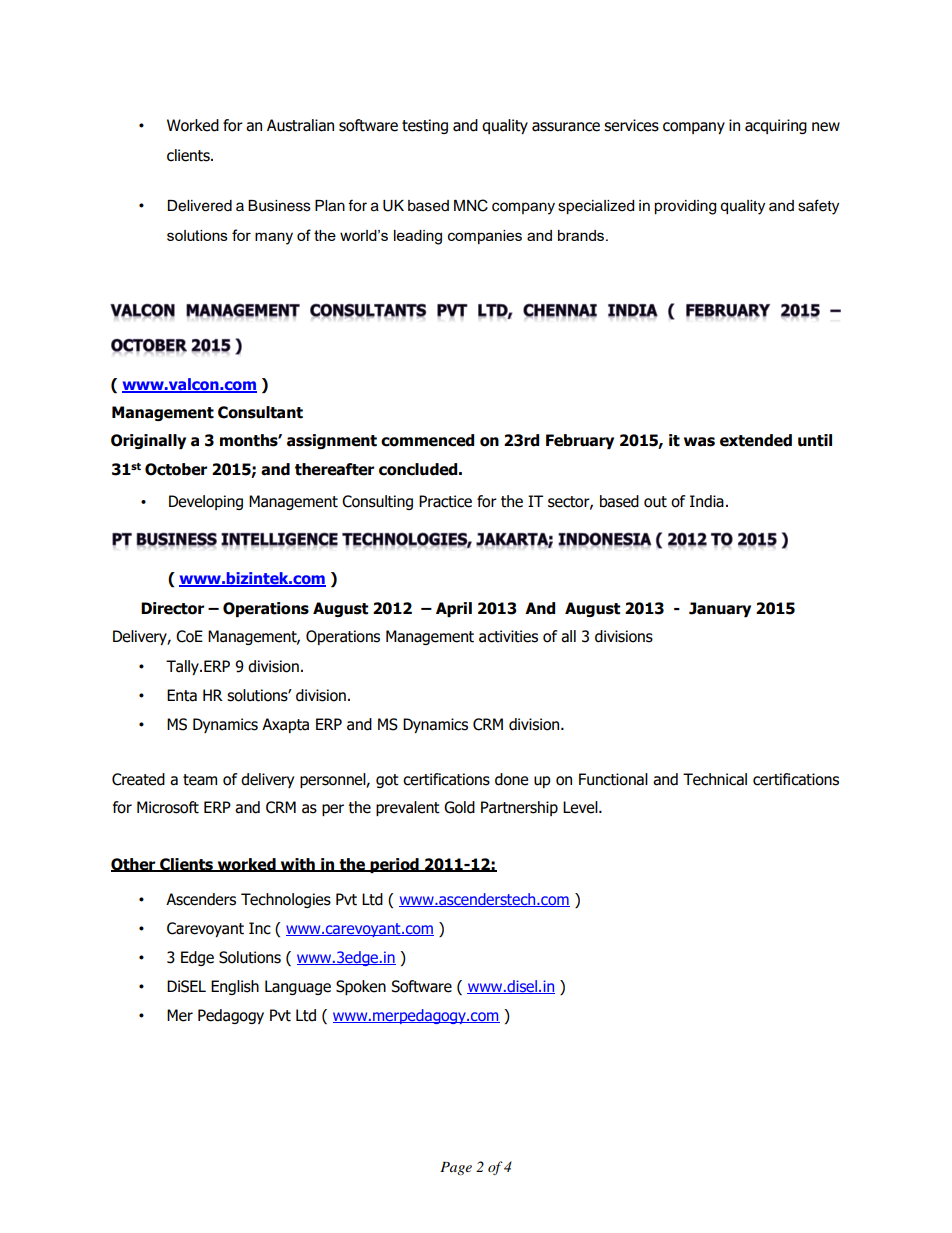 This screenshot has height=1233, width=952. I want to click on MNC, so click(471, 205).
